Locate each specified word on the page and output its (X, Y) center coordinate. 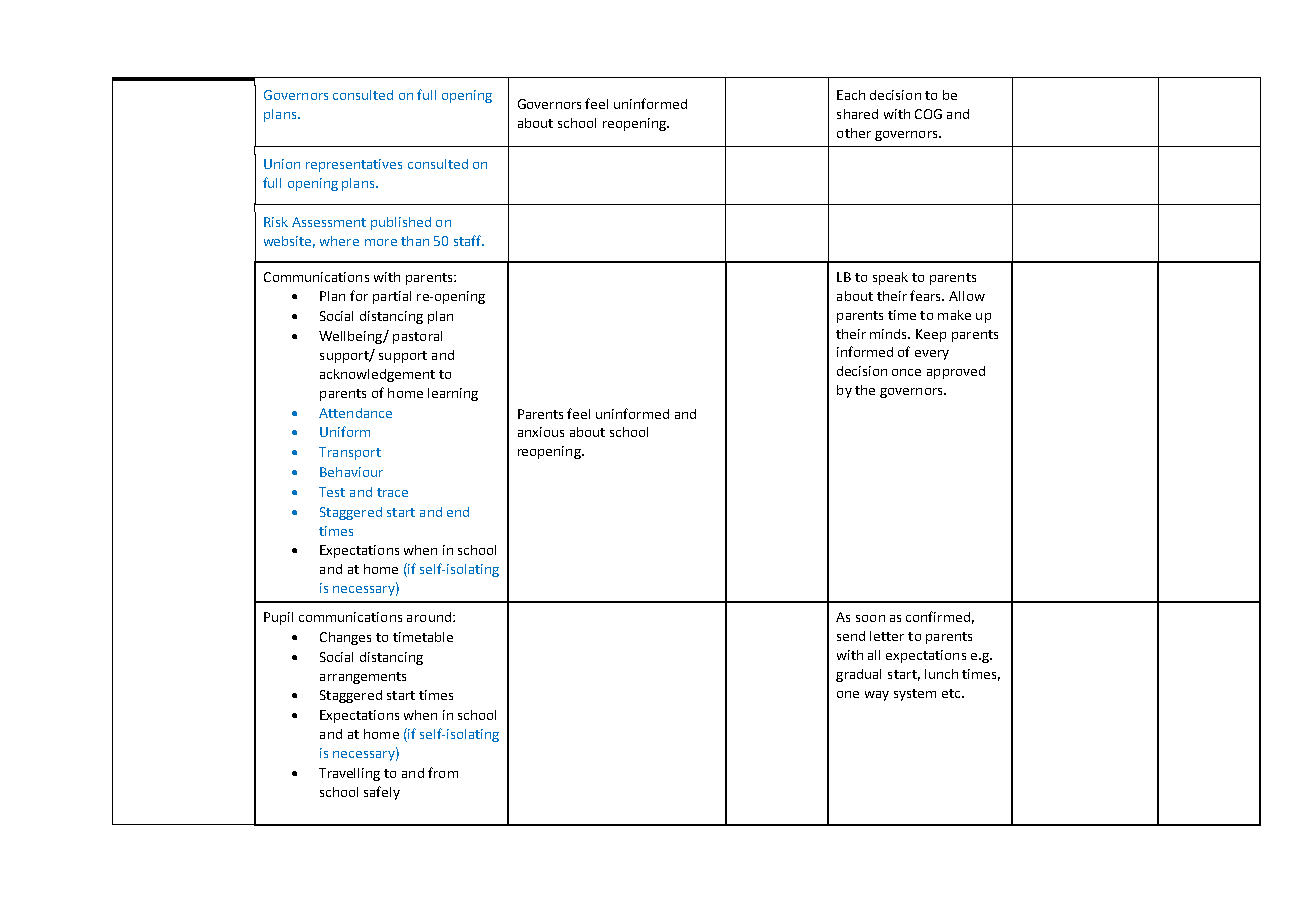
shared (857, 114)
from (443, 772)
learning (453, 394)
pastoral (417, 337)
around (429, 617)
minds (890, 334)
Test (332, 492)
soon (870, 618)
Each (851, 95)
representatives (354, 165)
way (877, 696)
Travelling (349, 774)
